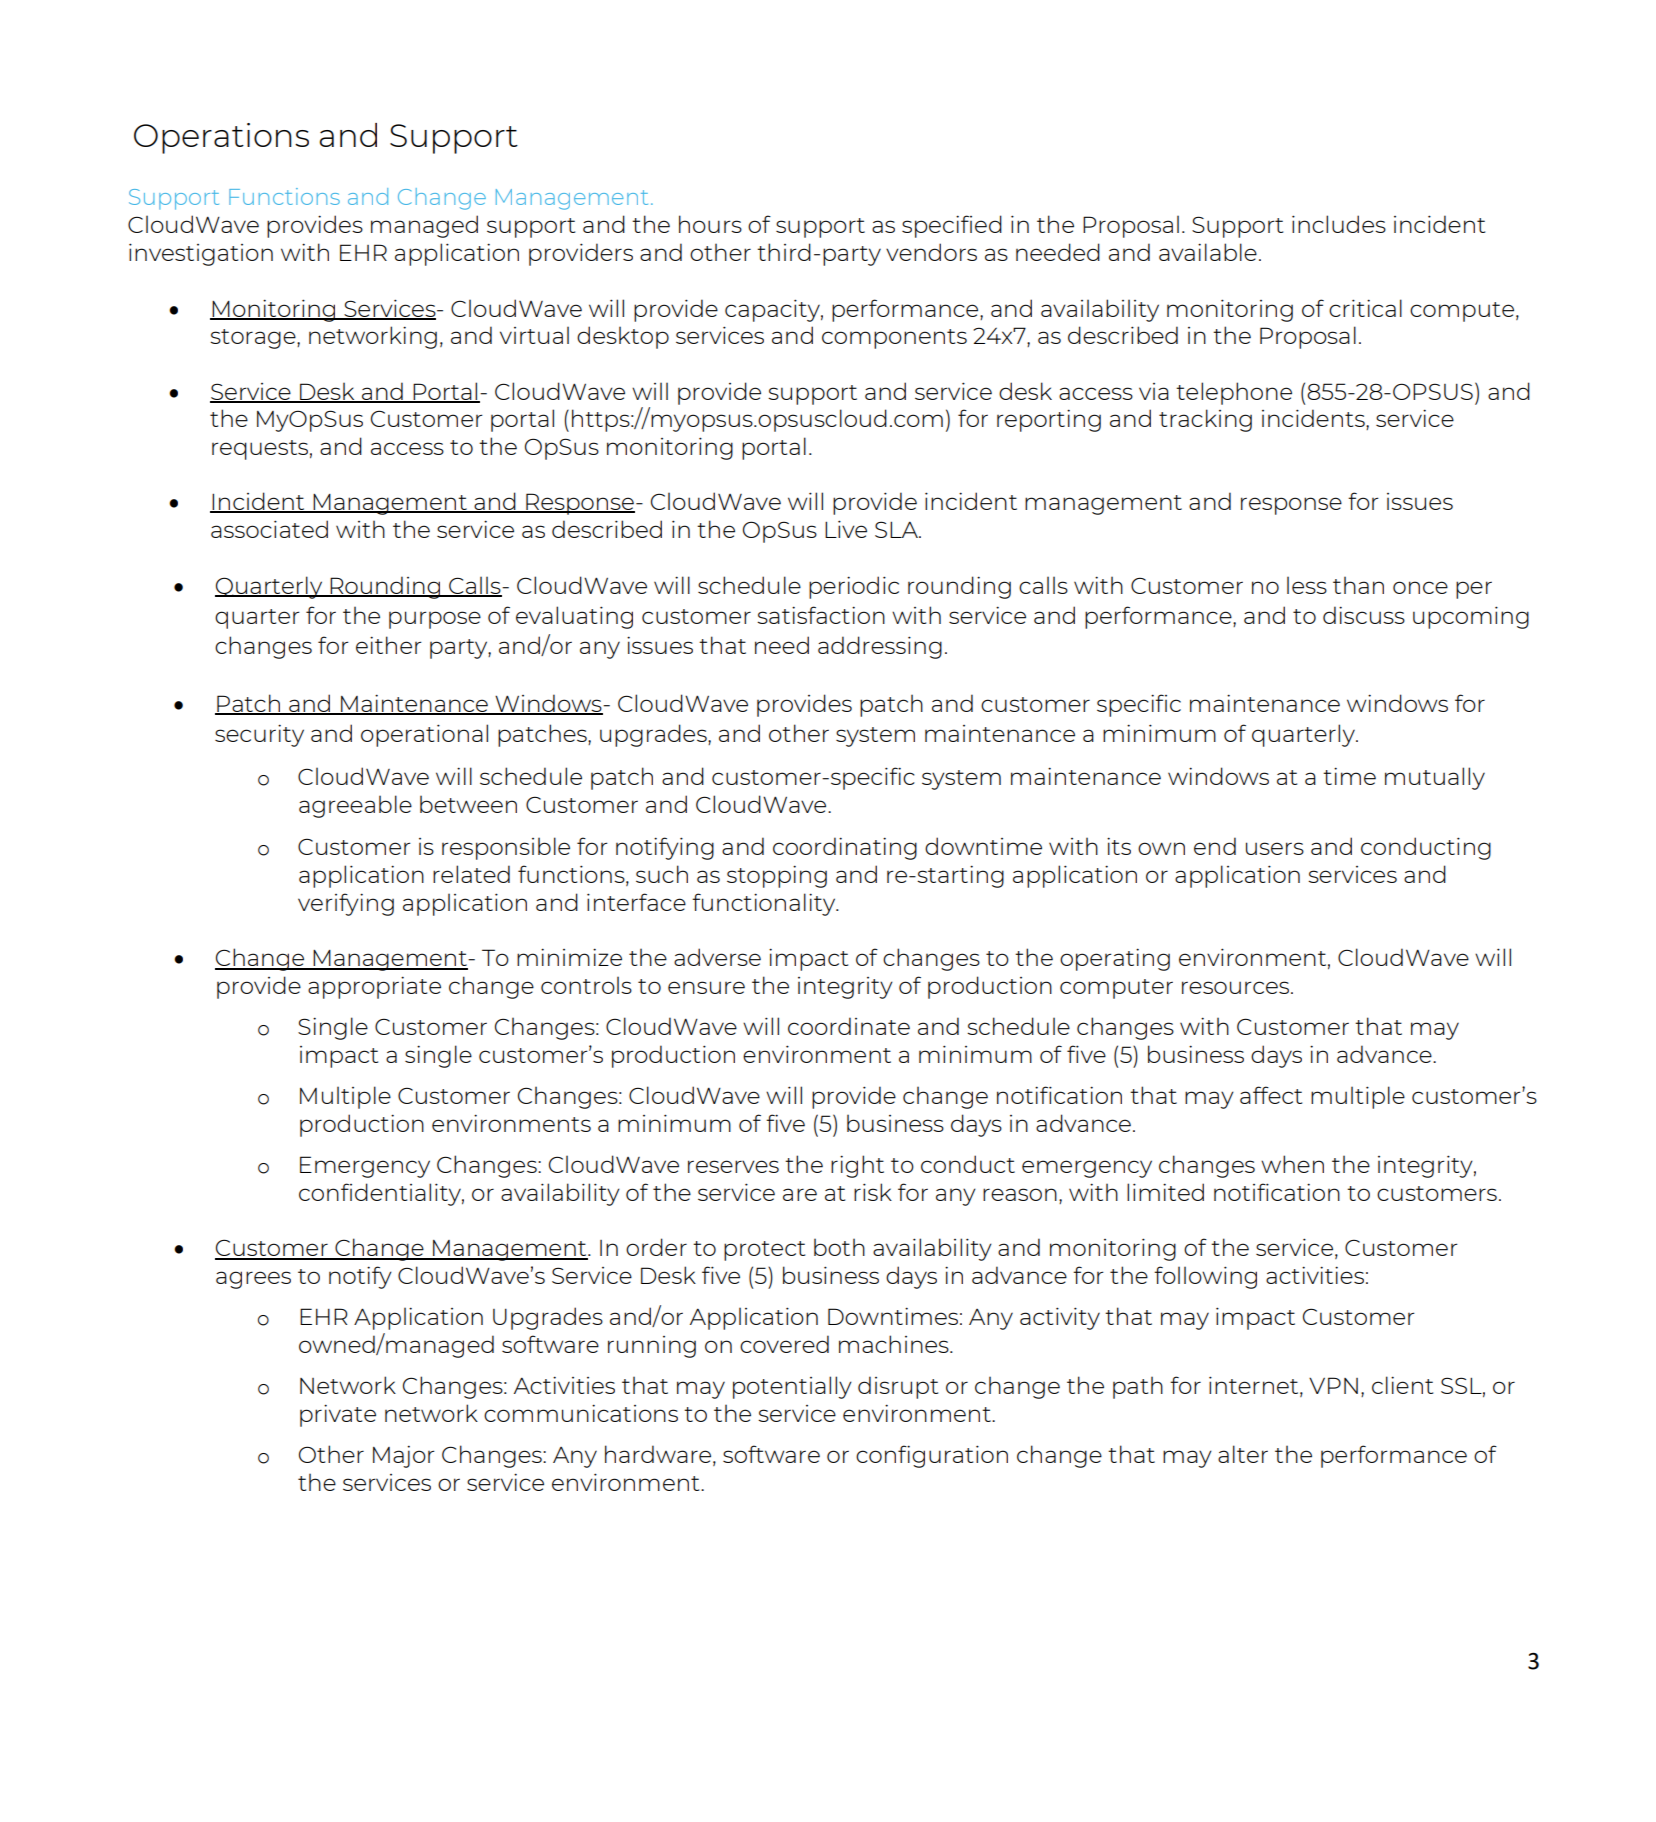  What do you see at coordinates (1339, 224) in the screenshot?
I see `includes` at bounding box center [1339, 224].
